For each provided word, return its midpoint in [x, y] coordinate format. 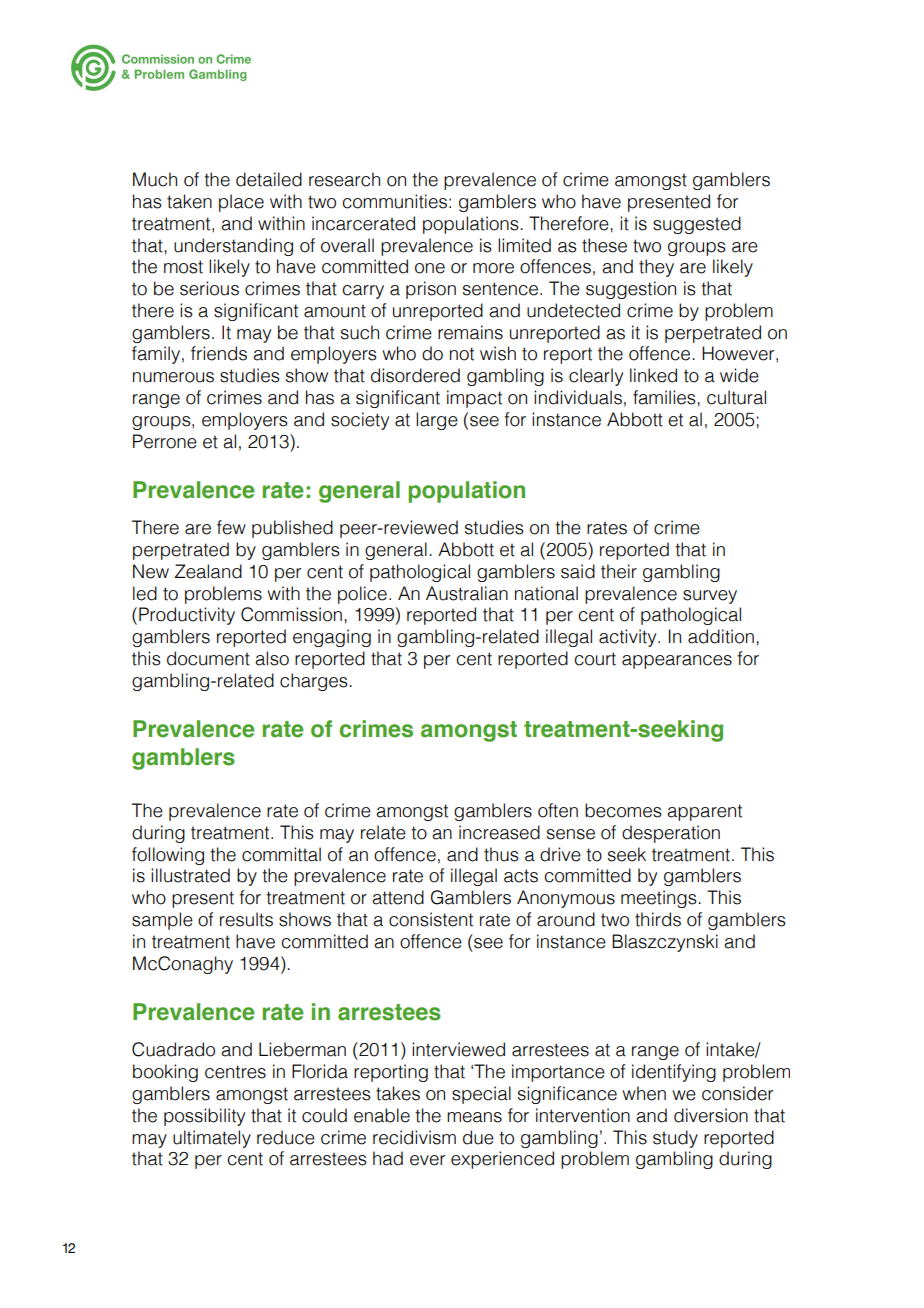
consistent [431, 919]
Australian [467, 593]
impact [474, 399]
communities [394, 201]
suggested [697, 225]
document [208, 658]
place [241, 203]
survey [710, 597]
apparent [704, 812]
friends [219, 353]
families [665, 397]
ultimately [212, 1139]
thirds [658, 919]
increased [499, 832]
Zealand [208, 571]
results [246, 919]
